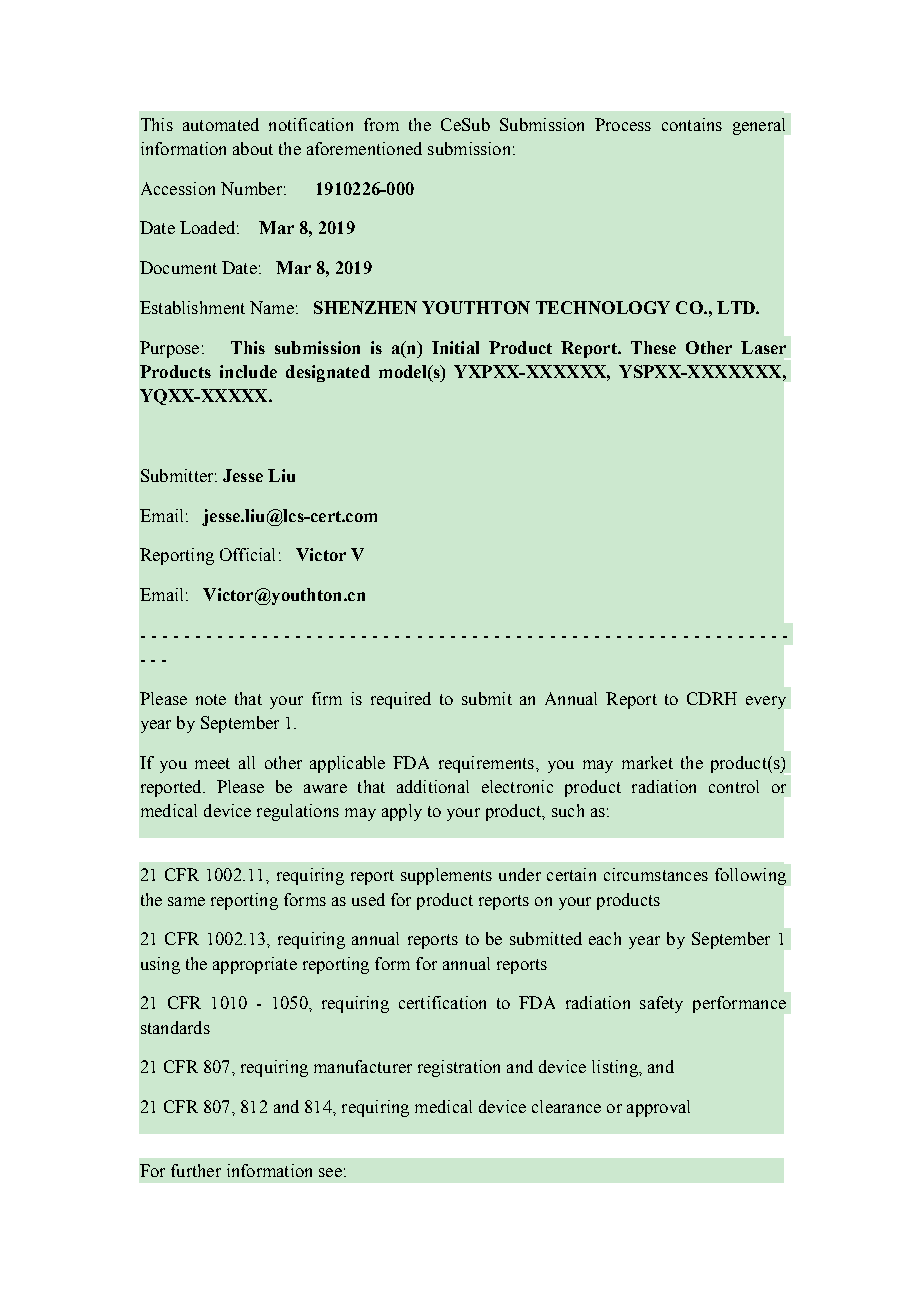  I want to click on include, so click(248, 371).
